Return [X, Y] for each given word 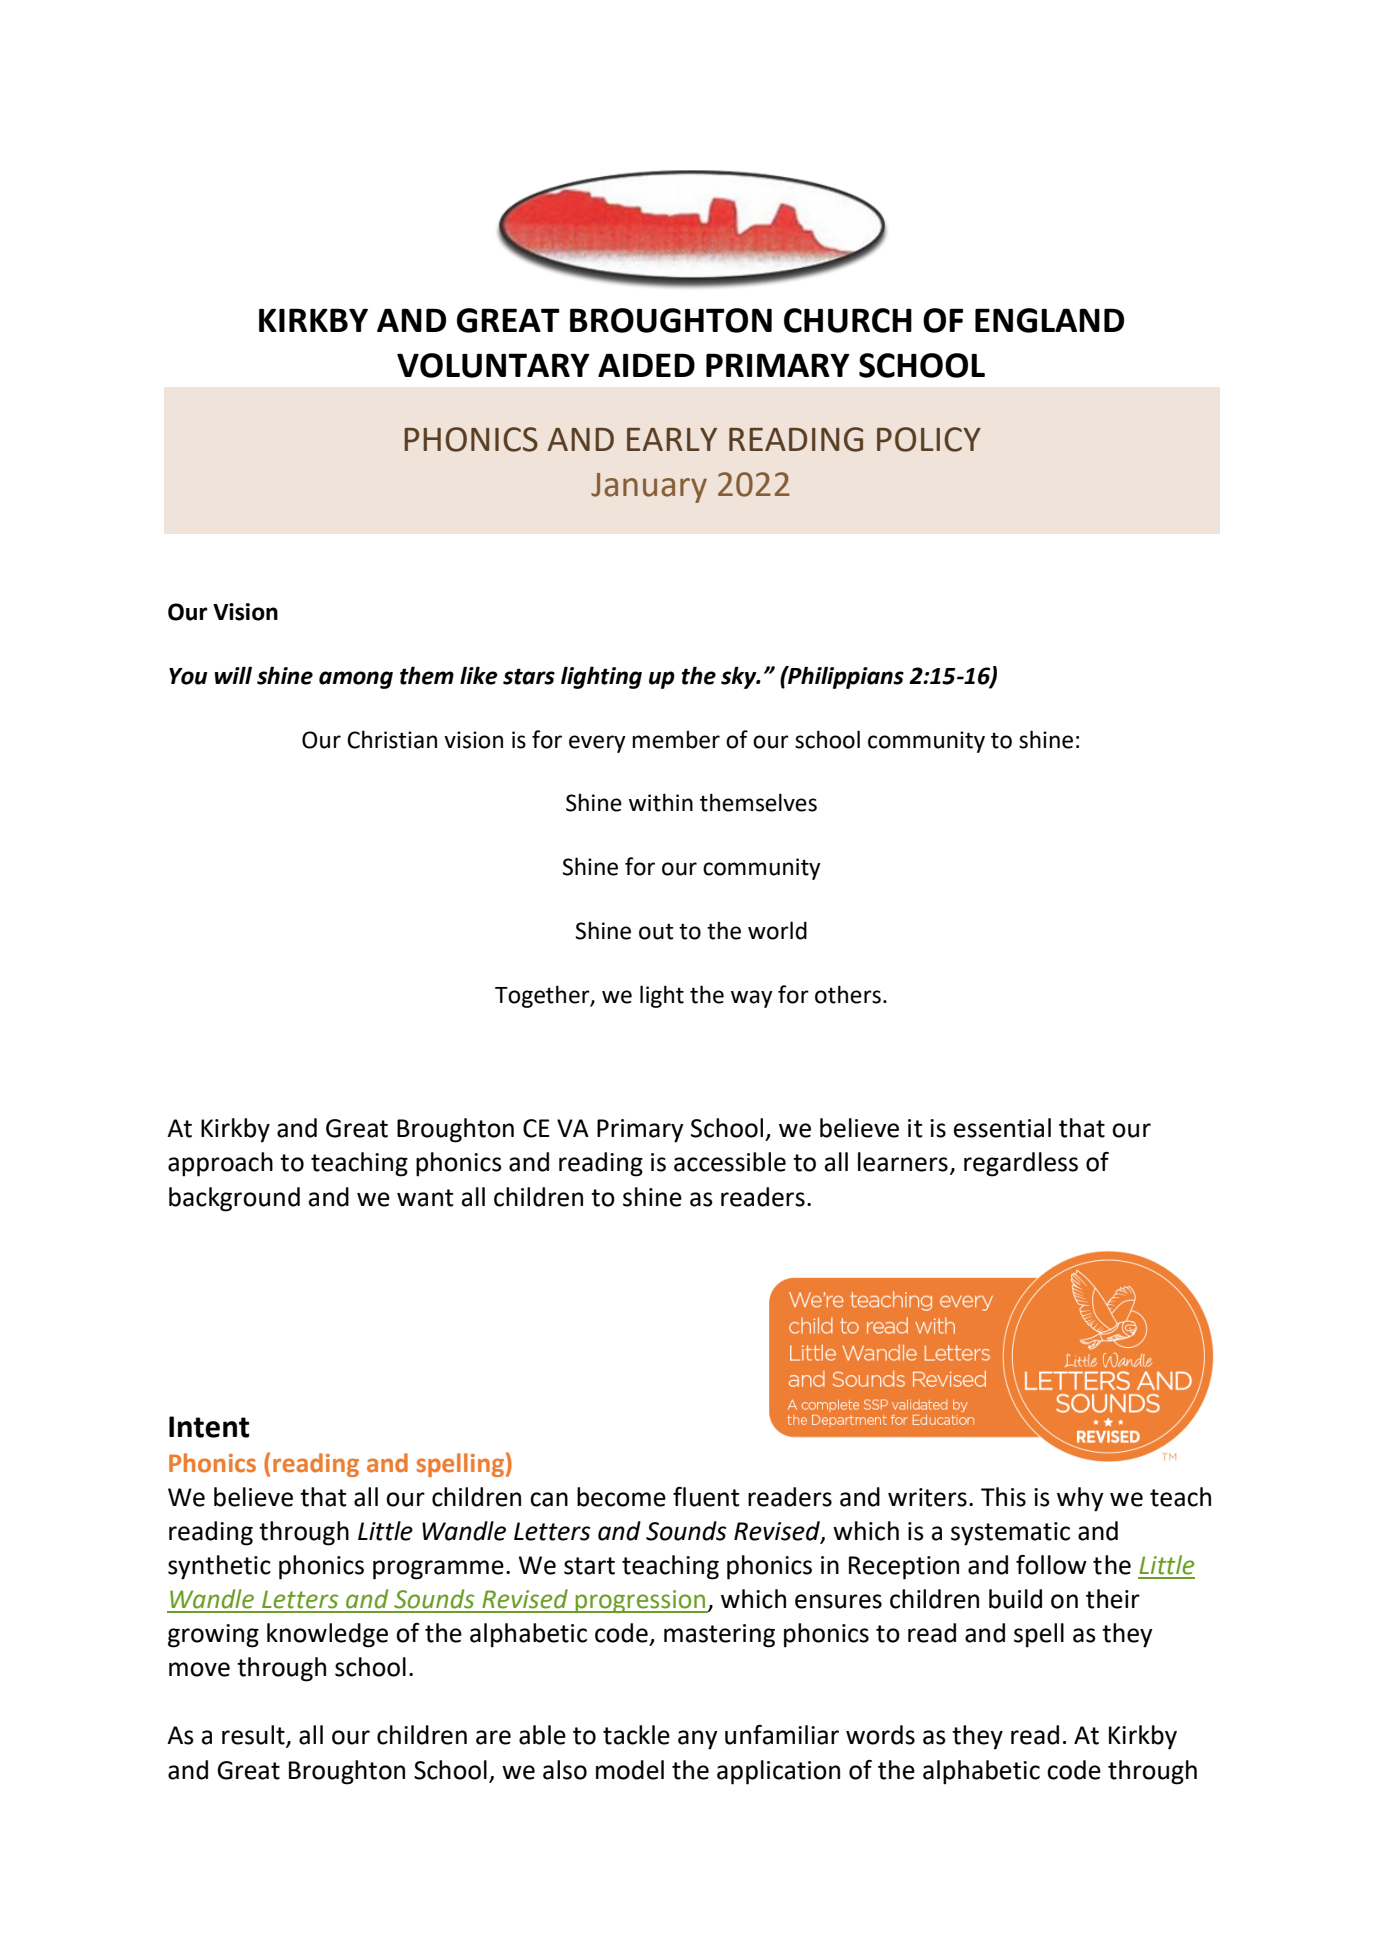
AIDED [646, 365]
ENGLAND [1049, 320]
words [880, 1735]
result [254, 1736]
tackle [636, 1735]
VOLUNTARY [493, 365]
